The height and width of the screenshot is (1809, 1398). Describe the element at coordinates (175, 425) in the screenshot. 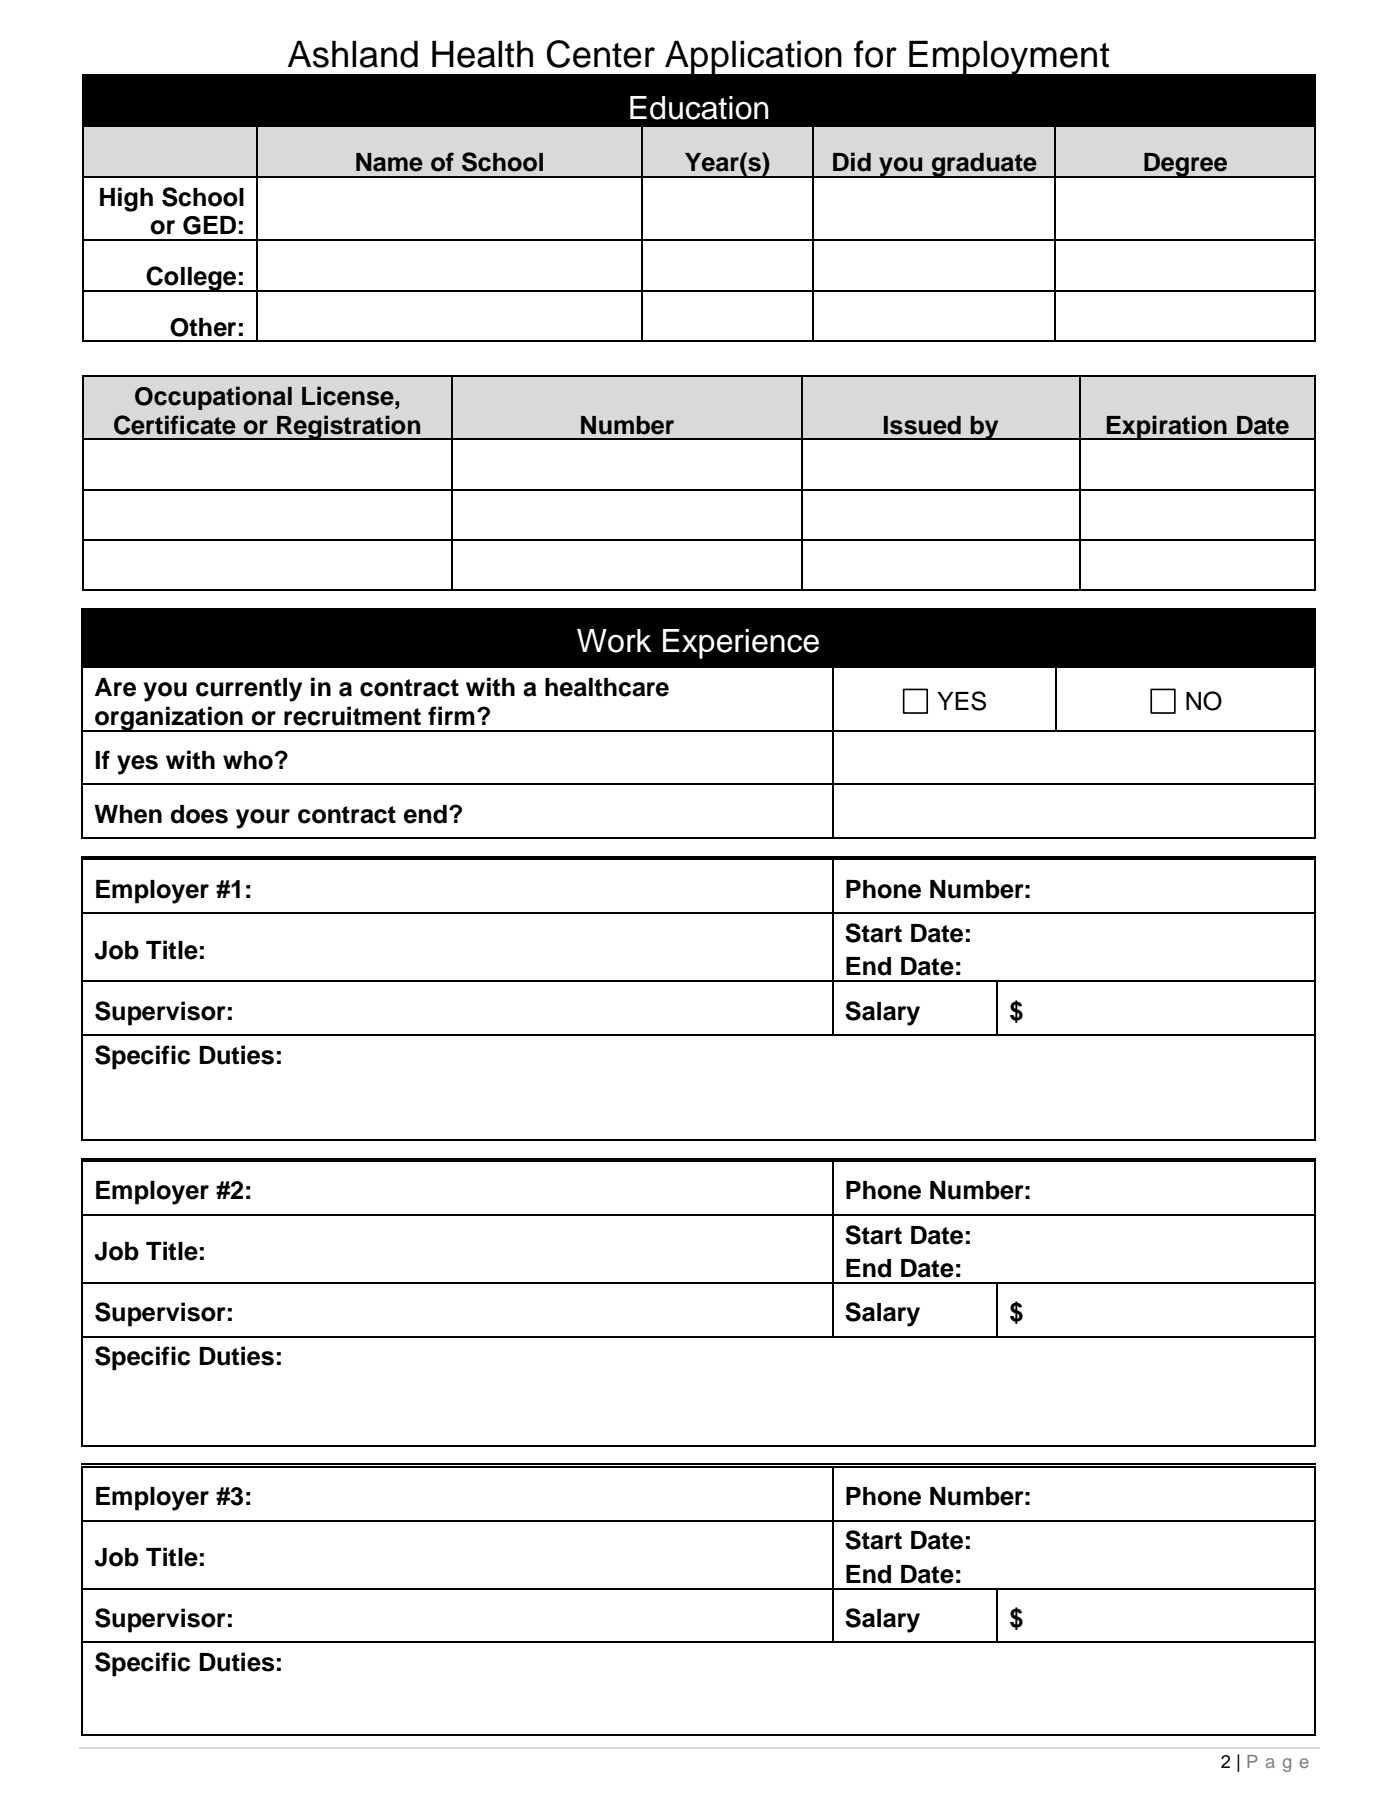

I see `Certificate` at that location.
